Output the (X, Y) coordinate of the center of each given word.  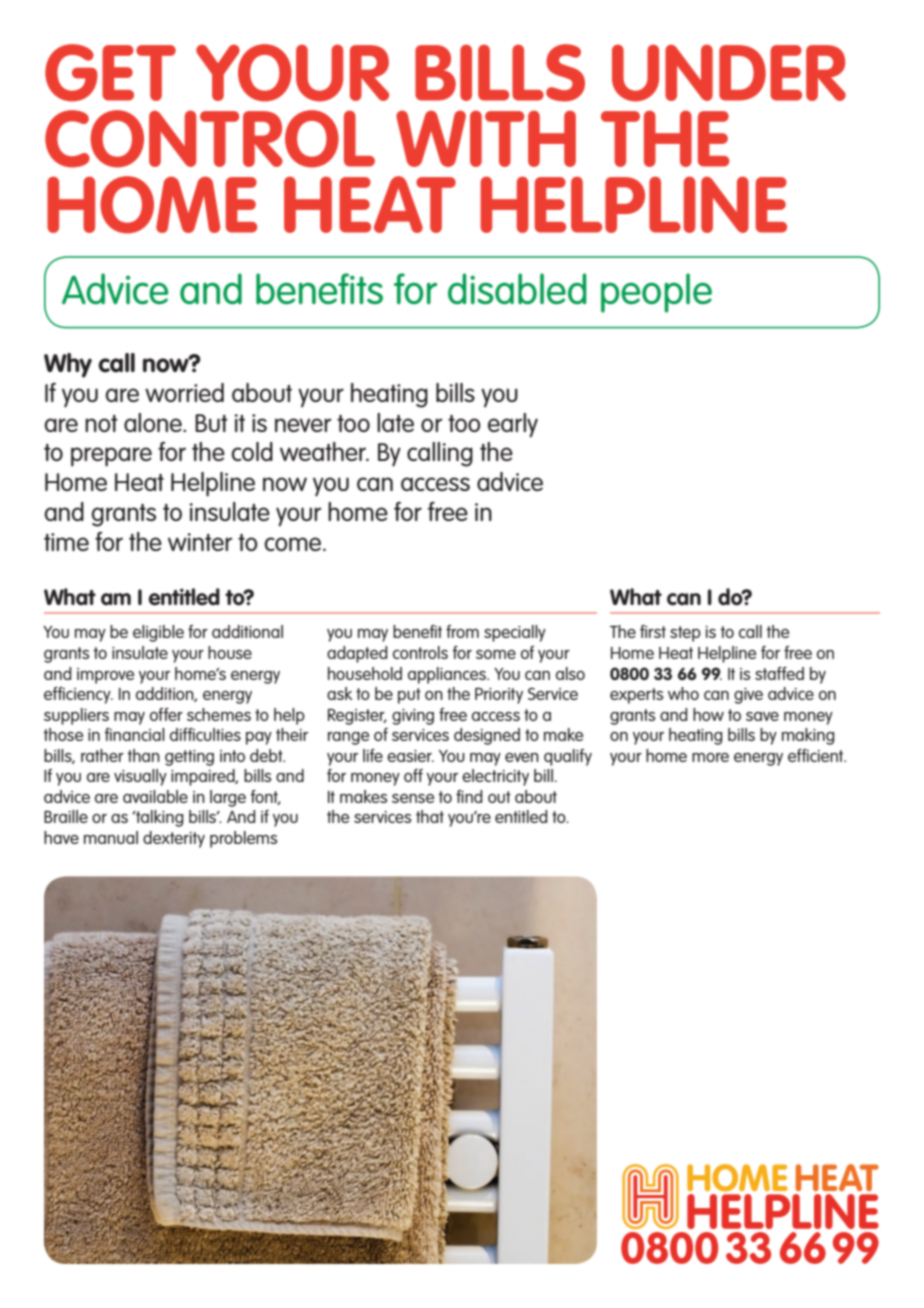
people (656, 293)
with (486, 138)
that (430, 816)
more (710, 757)
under (729, 73)
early (513, 425)
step (685, 634)
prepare (111, 457)
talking (159, 818)
